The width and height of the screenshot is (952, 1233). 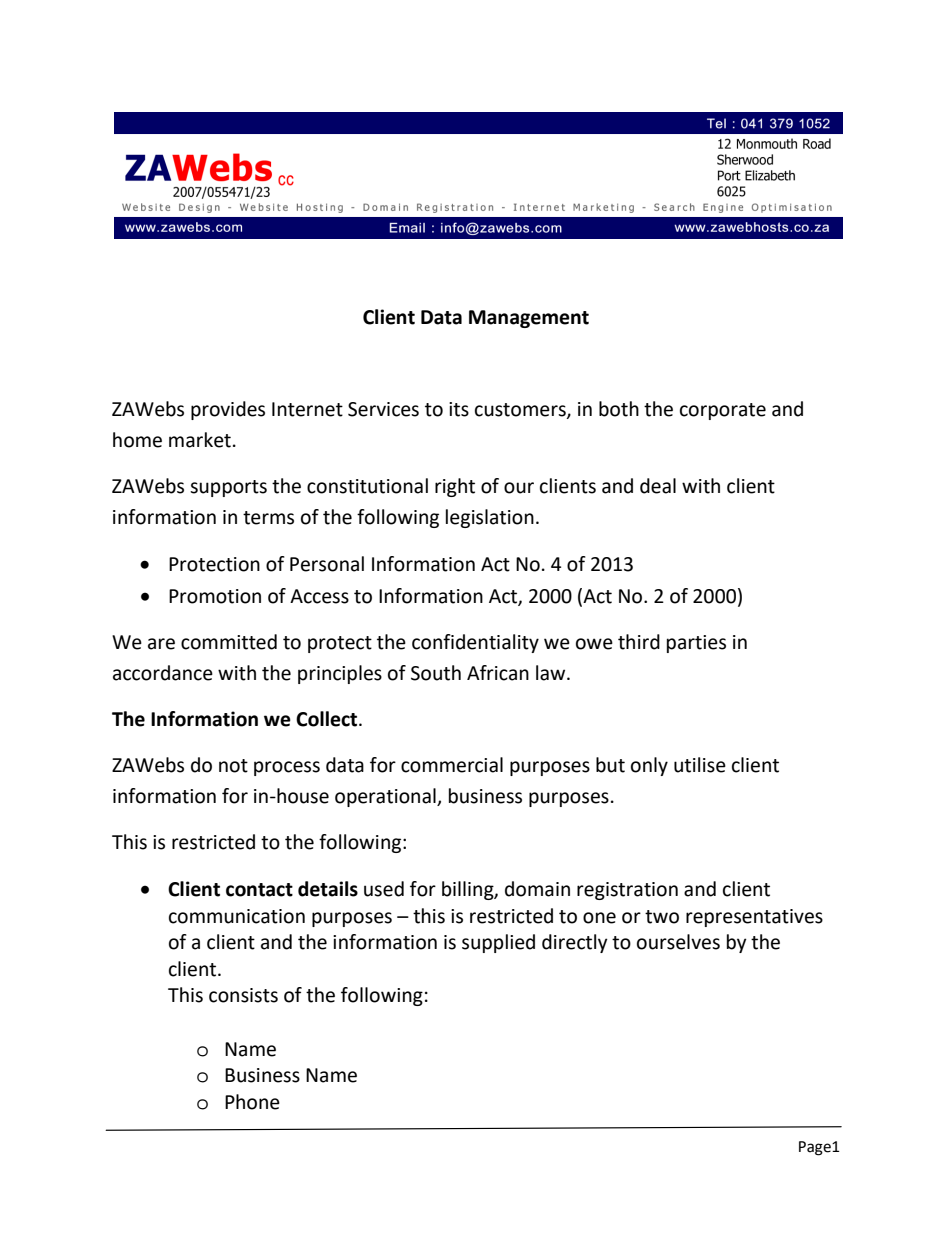 What do you see at coordinates (228, 488) in the screenshot?
I see `supports` at bounding box center [228, 488].
